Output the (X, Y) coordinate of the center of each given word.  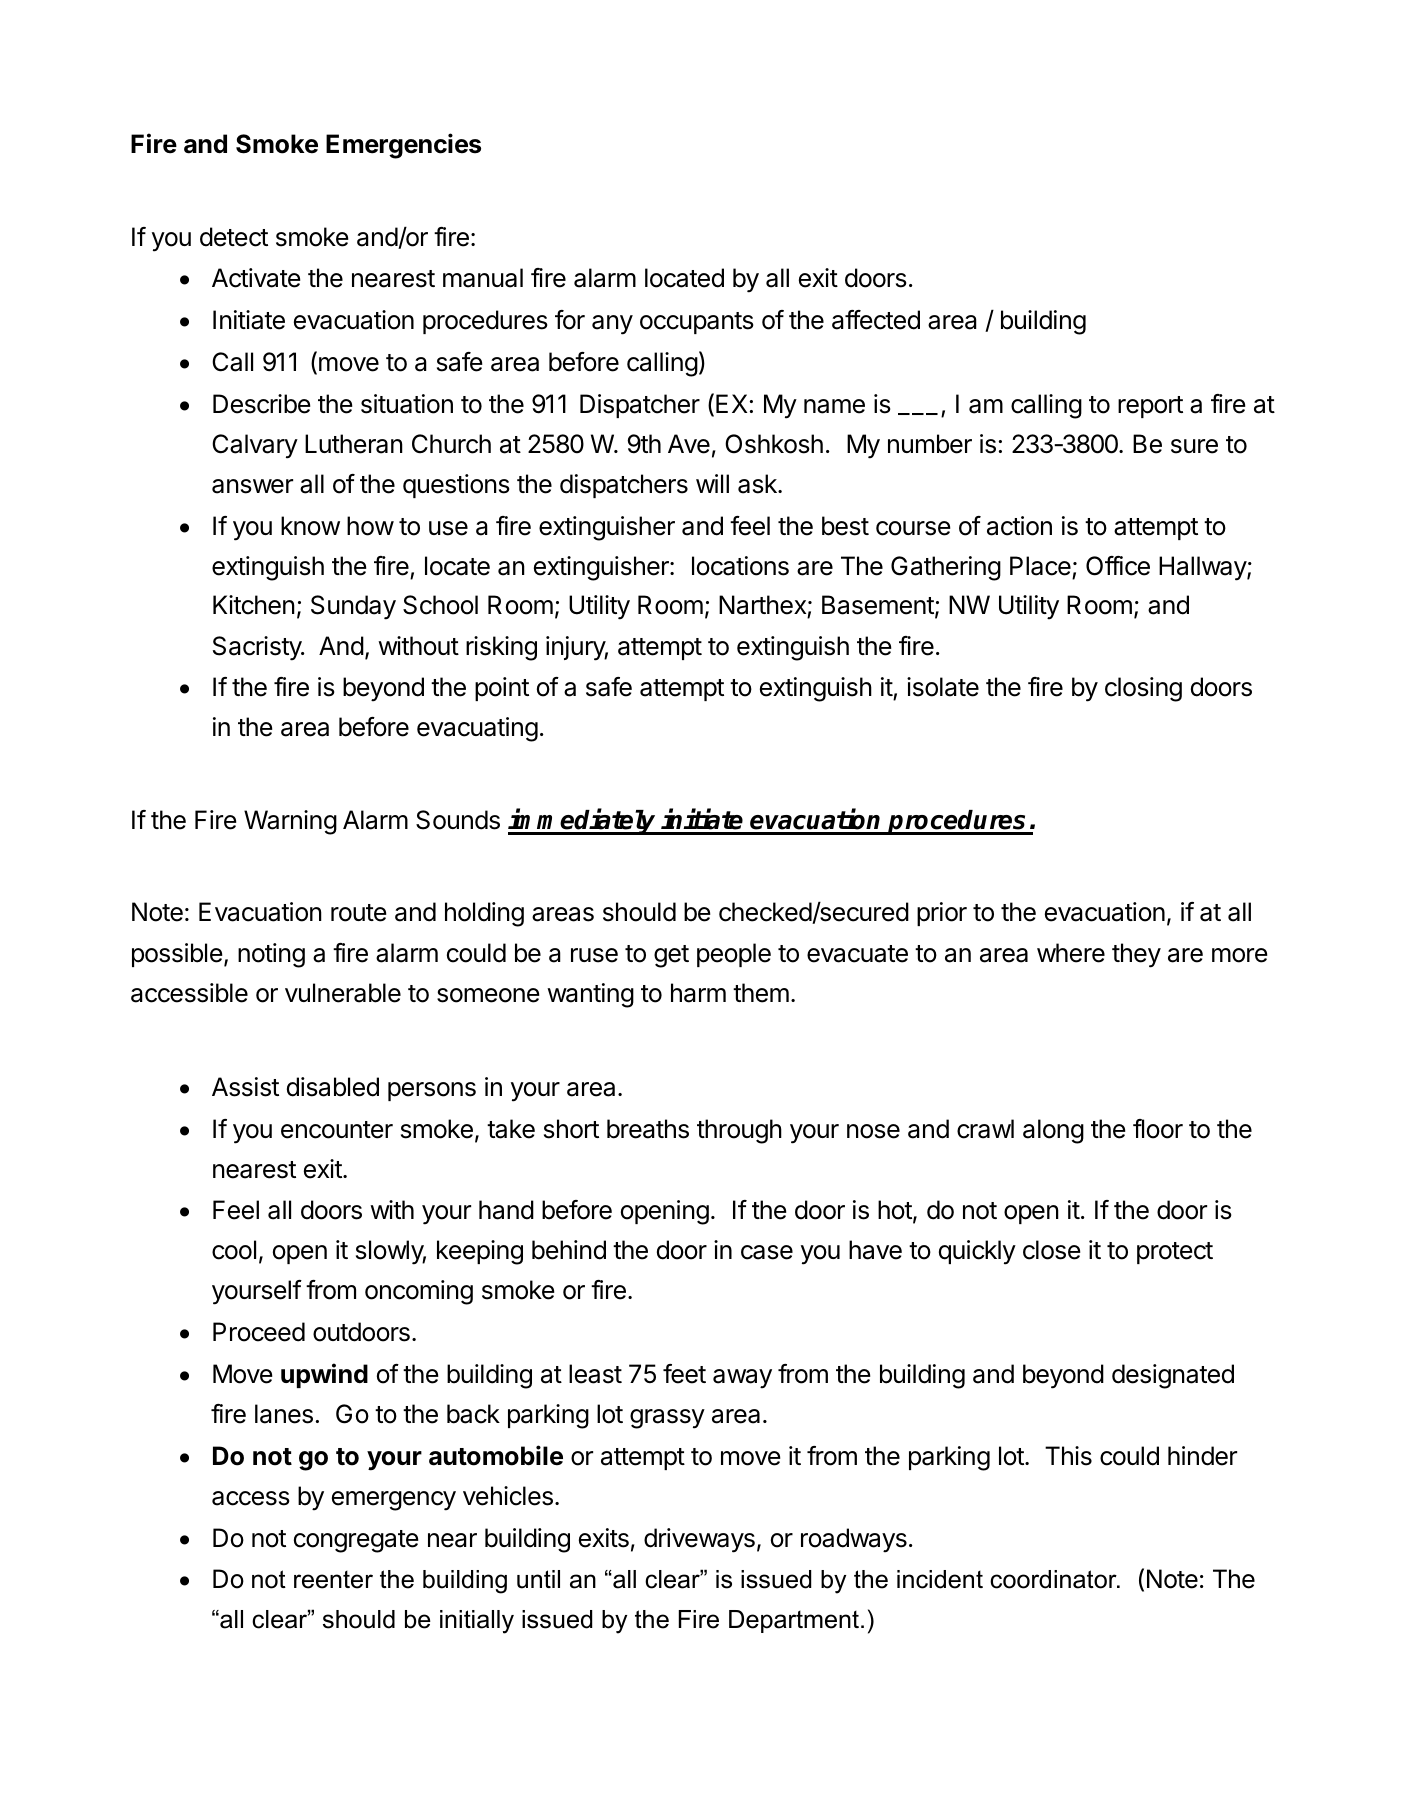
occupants (697, 323)
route (358, 913)
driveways (699, 1540)
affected (876, 320)
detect (234, 237)
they (1136, 955)
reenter (333, 1580)
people (734, 955)
